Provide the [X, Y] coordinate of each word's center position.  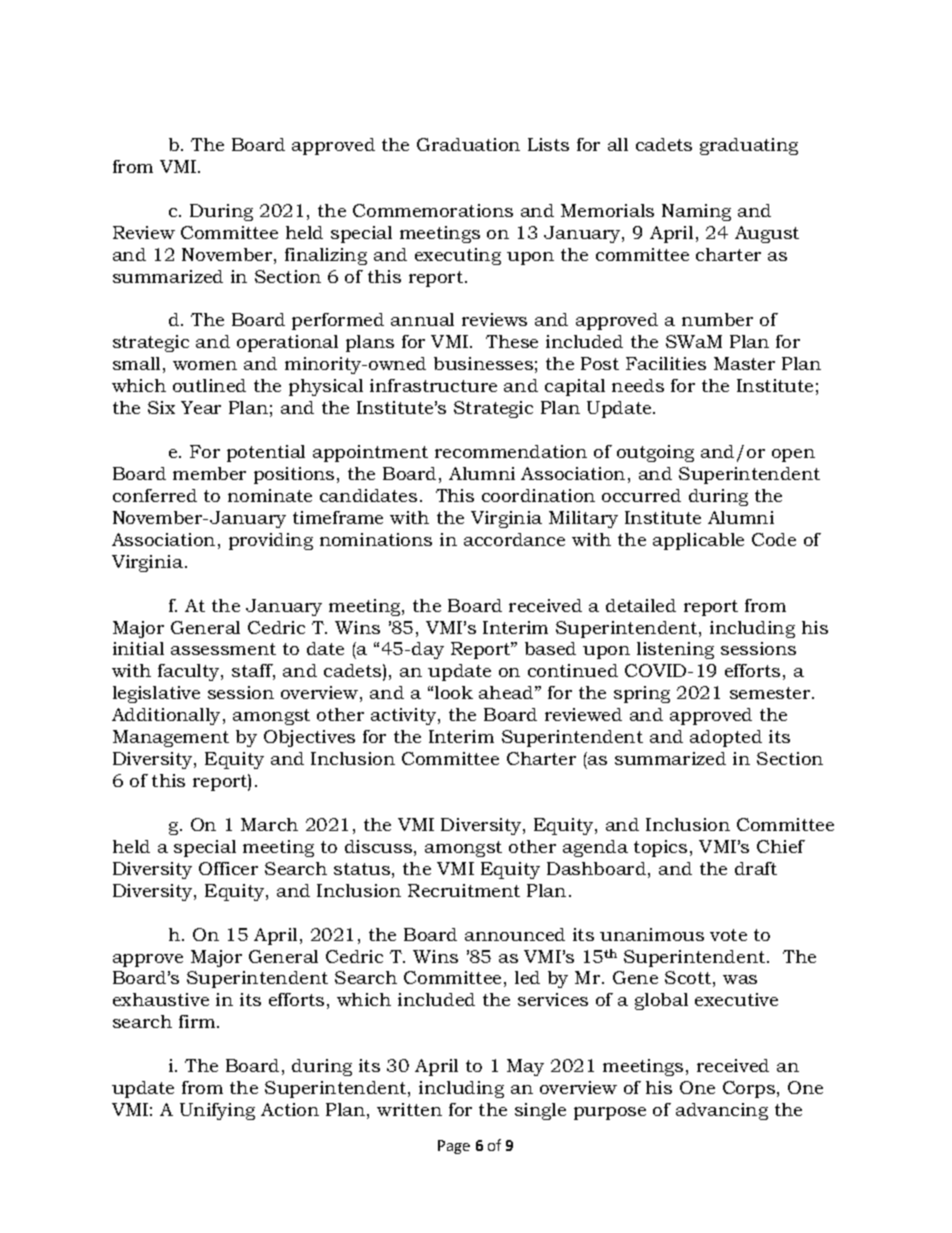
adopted [726, 738]
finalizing [326, 256]
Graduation [468, 144]
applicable [698, 541]
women [205, 365]
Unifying [217, 1111]
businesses [483, 363]
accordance [514, 539]
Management [171, 738]
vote [728, 935]
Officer [228, 868]
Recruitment [464, 890]
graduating [749, 146]
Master [744, 363]
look [454, 692]
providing [271, 541]
